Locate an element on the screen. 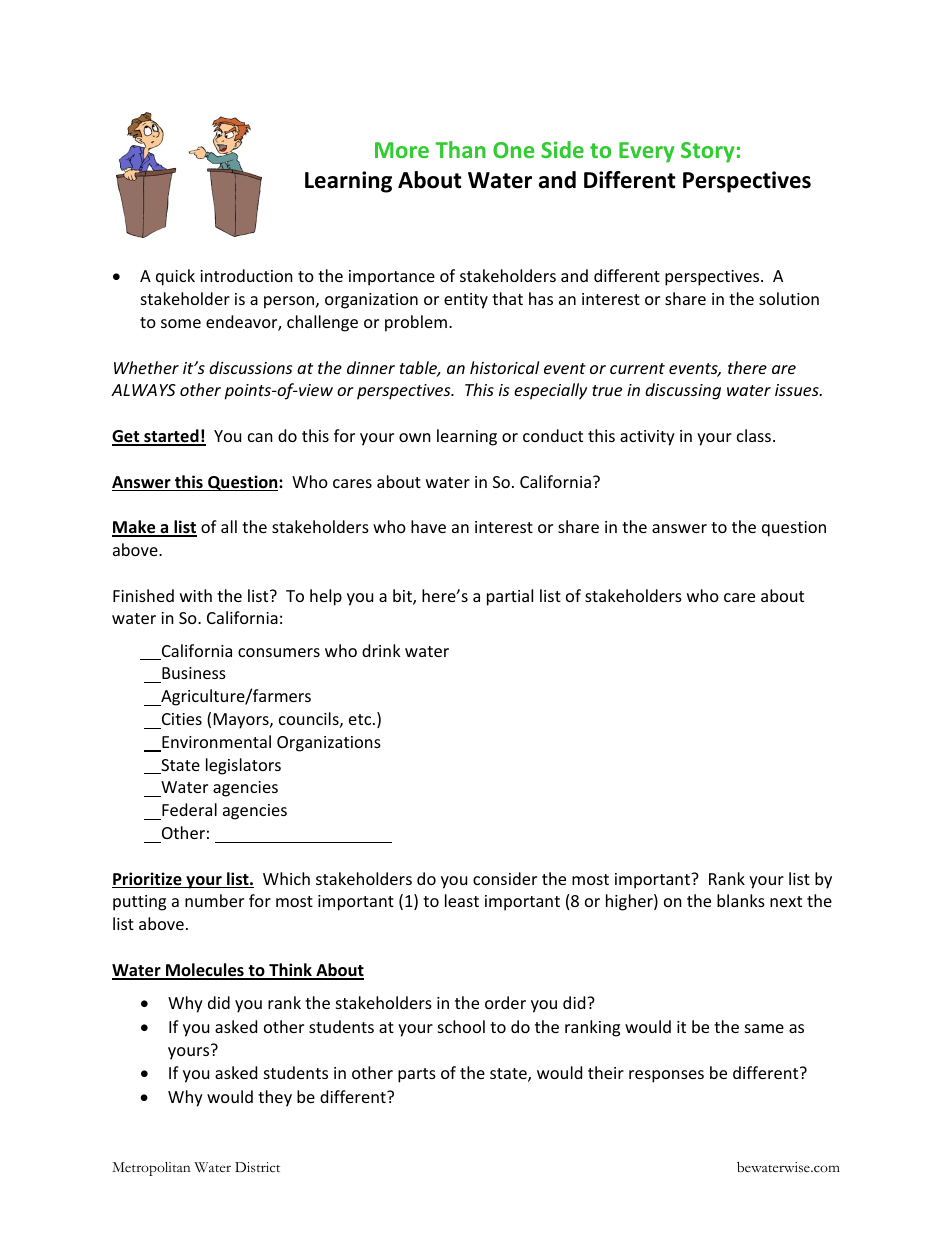 Image resolution: width=952 pixels, height=1233 pixels. introduction is located at coordinates (246, 275).
